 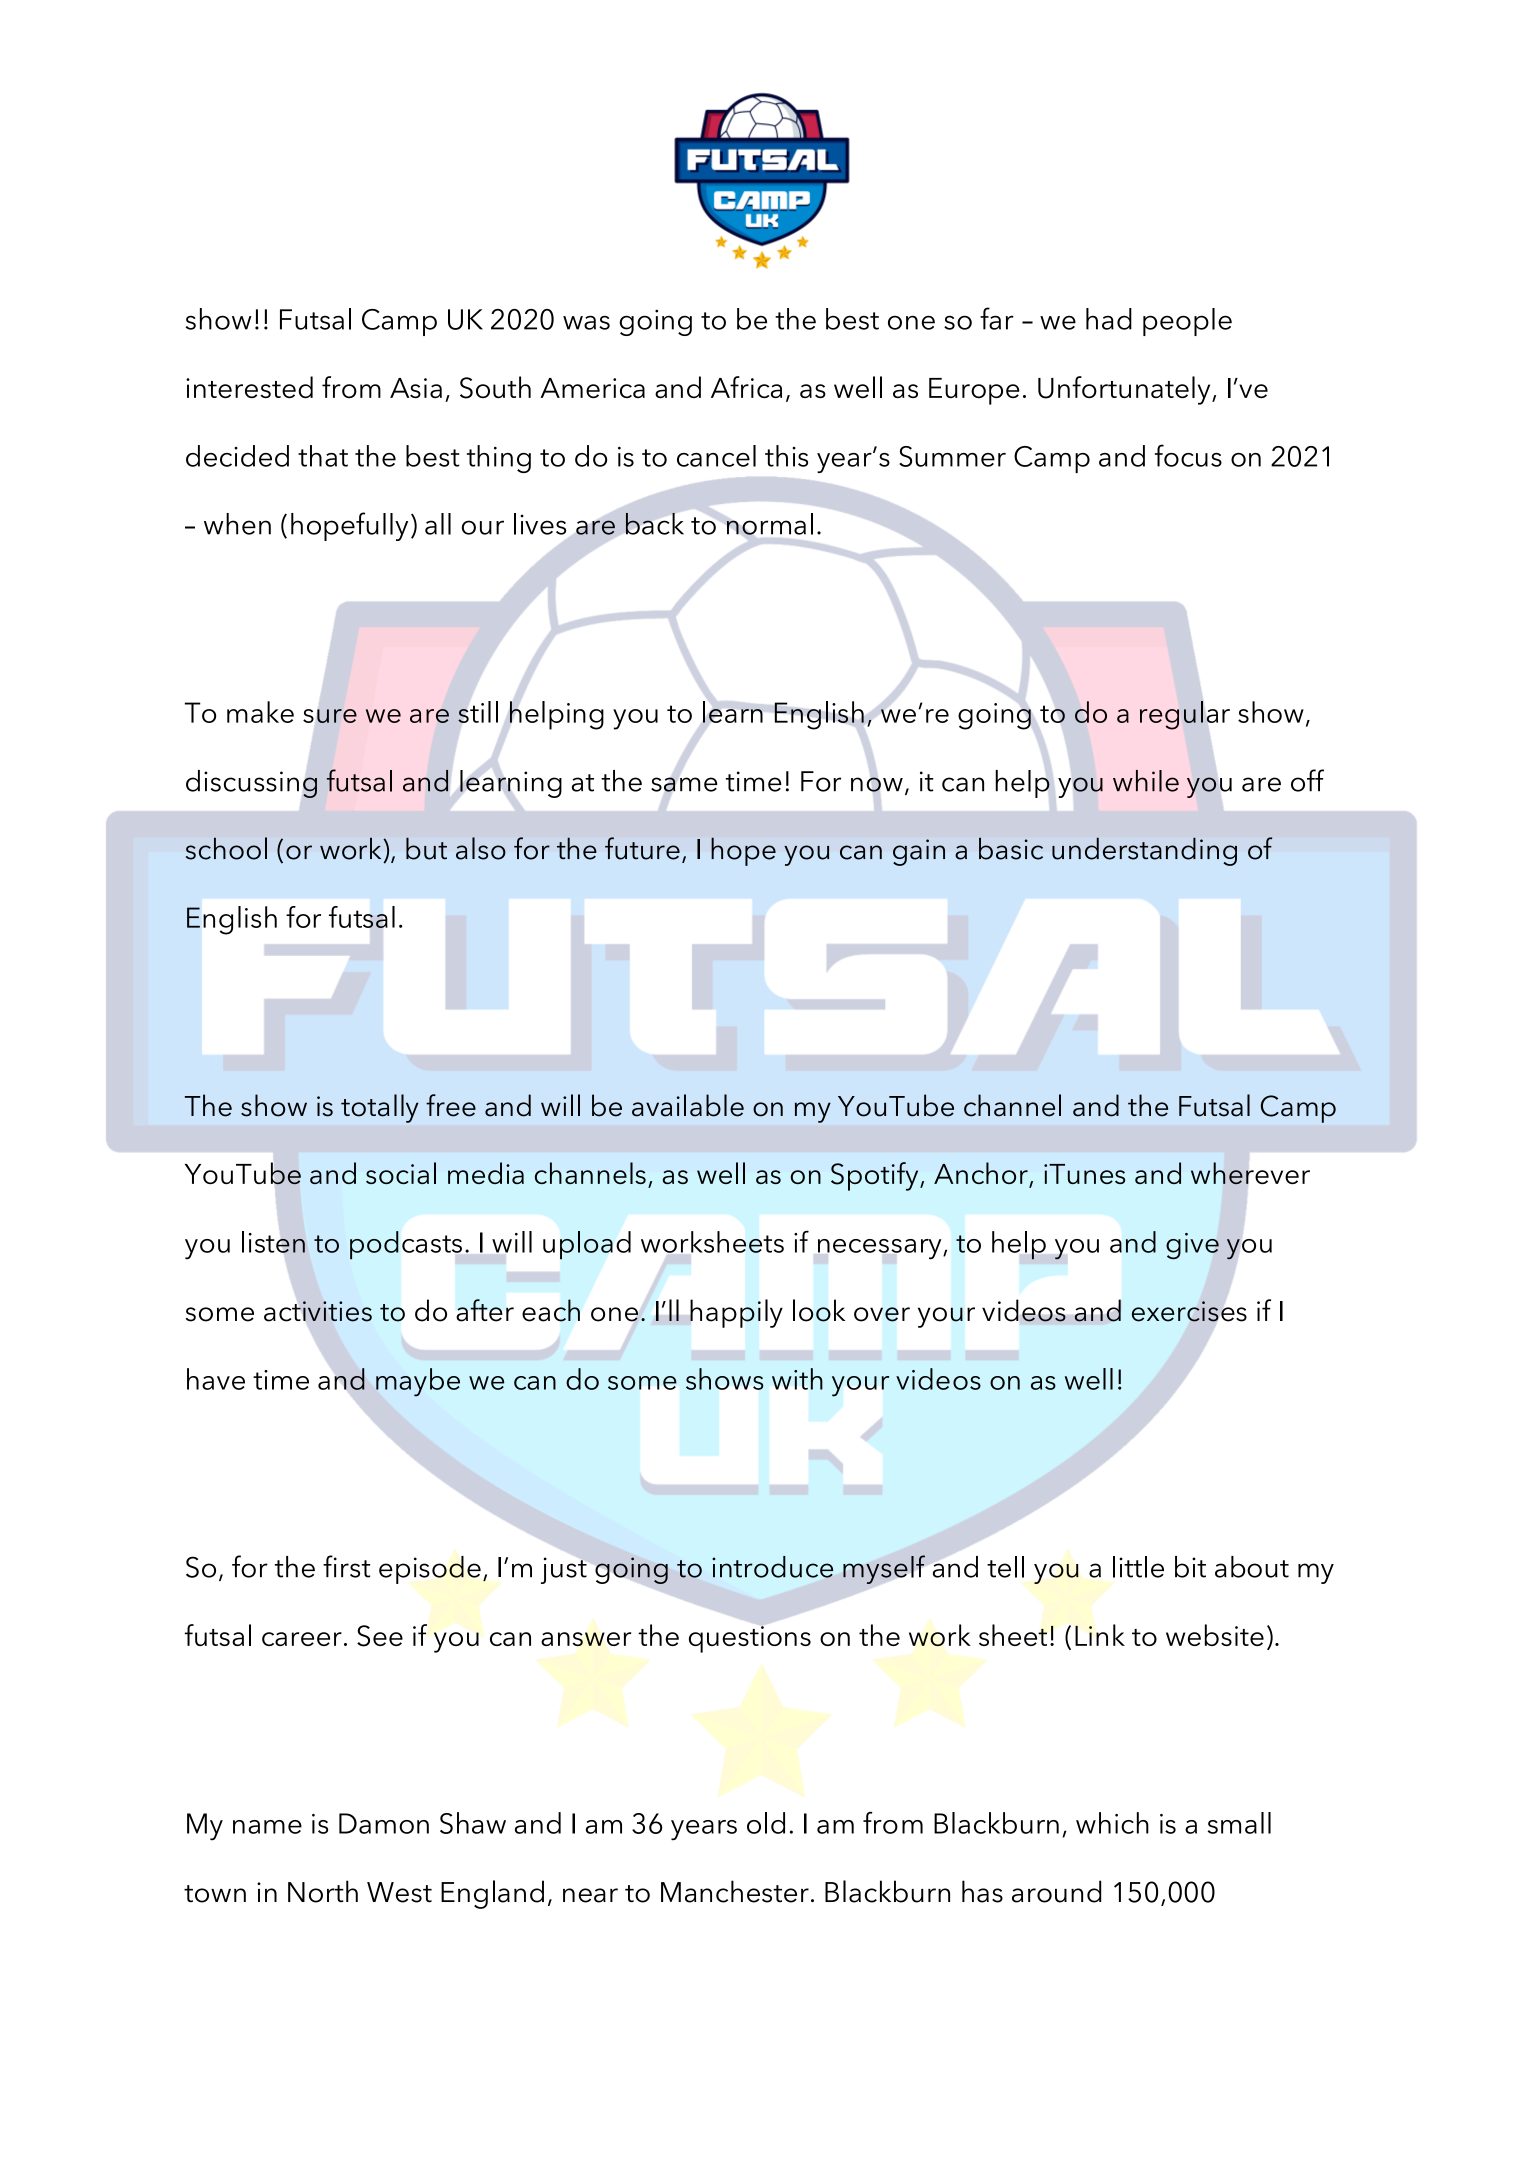 I want to click on small, so click(x=1239, y=1823).
